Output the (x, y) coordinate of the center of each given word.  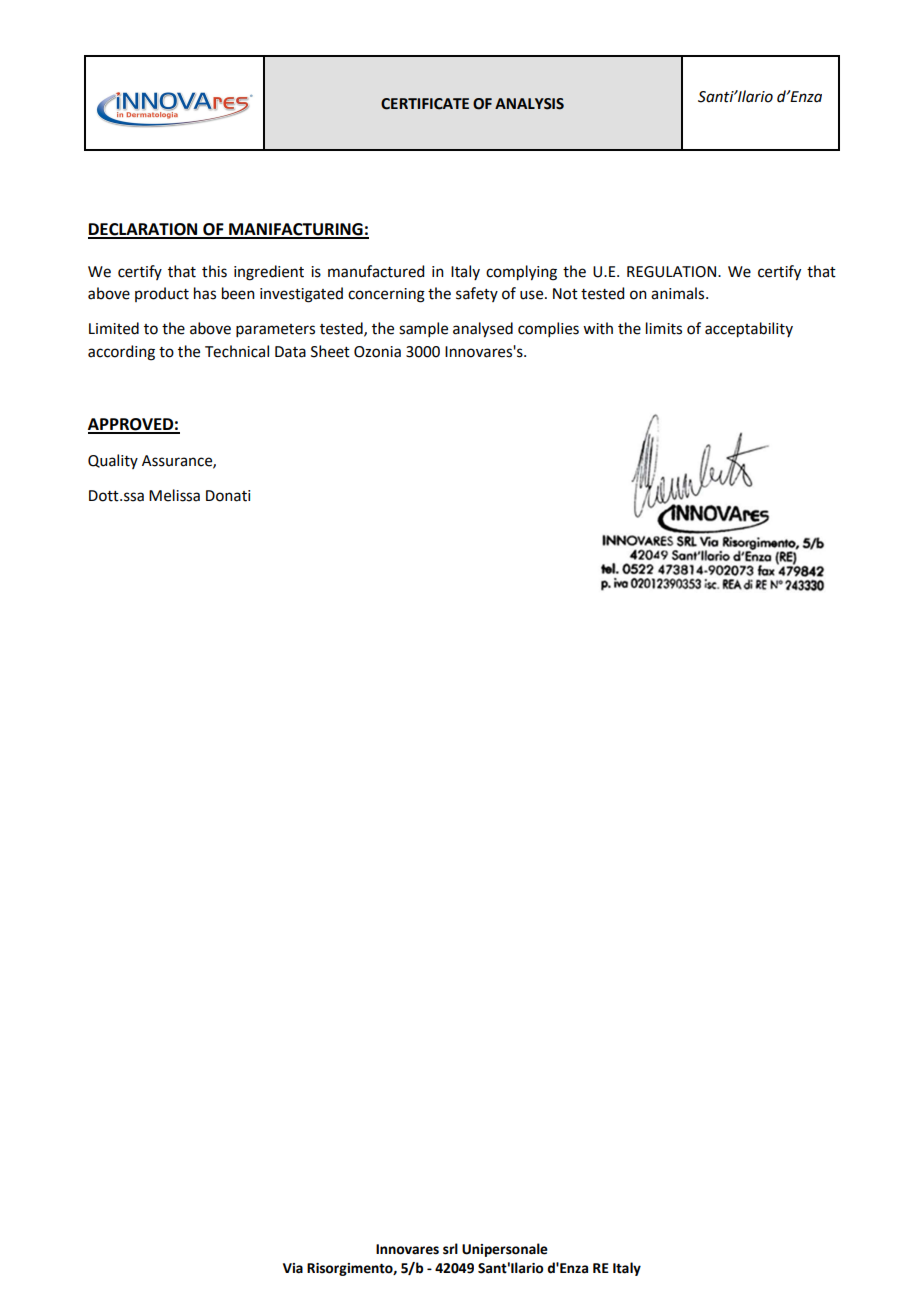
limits (664, 328)
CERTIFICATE (425, 104)
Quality (113, 461)
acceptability (749, 330)
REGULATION (673, 272)
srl (450, 1249)
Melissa (174, 495)
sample (423, 329)
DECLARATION (144, 230)
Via (293, 1268)
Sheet (330, 351)
